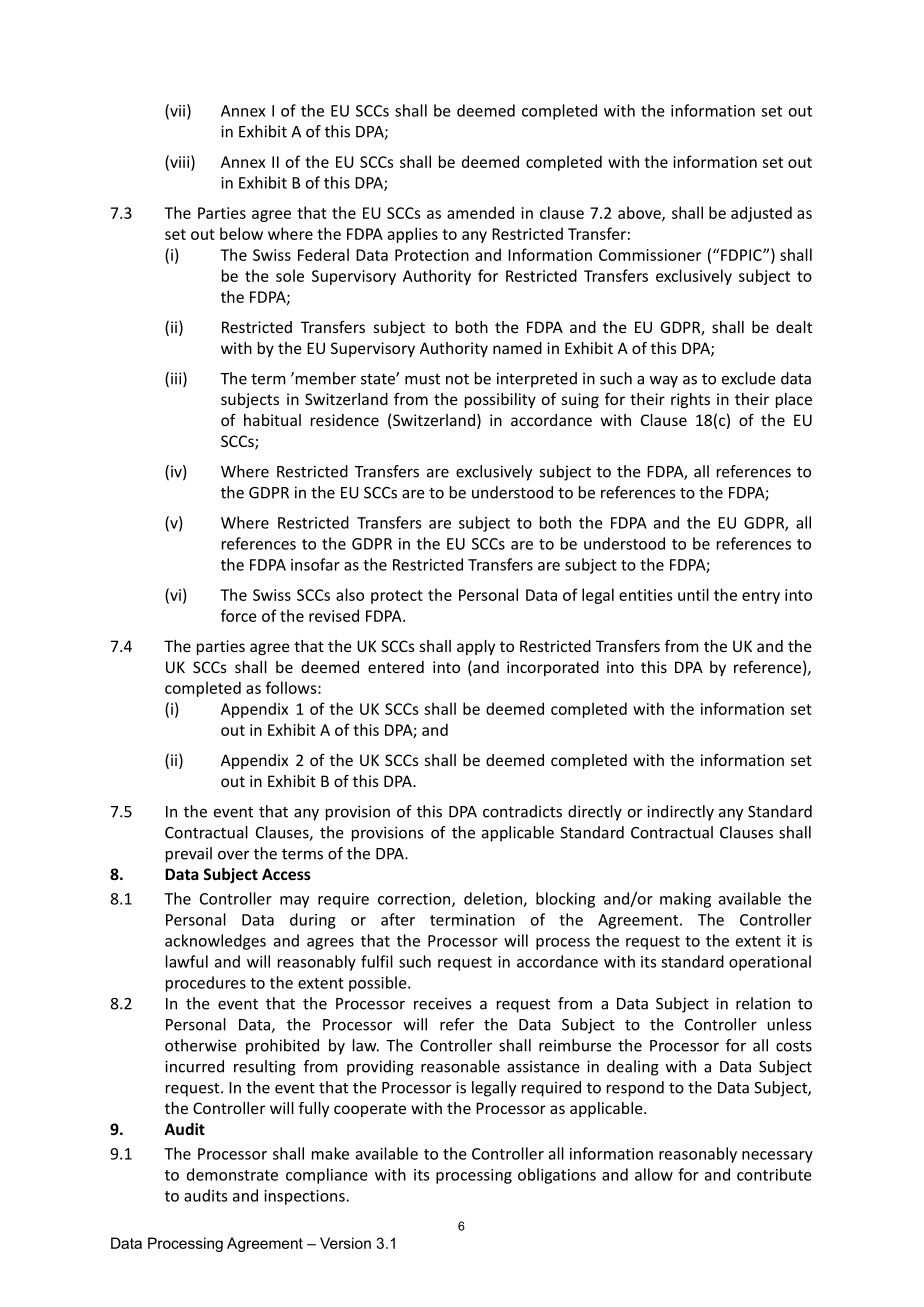 This page has height=1307, width=924. I want to click on force, so click(239, 615).
